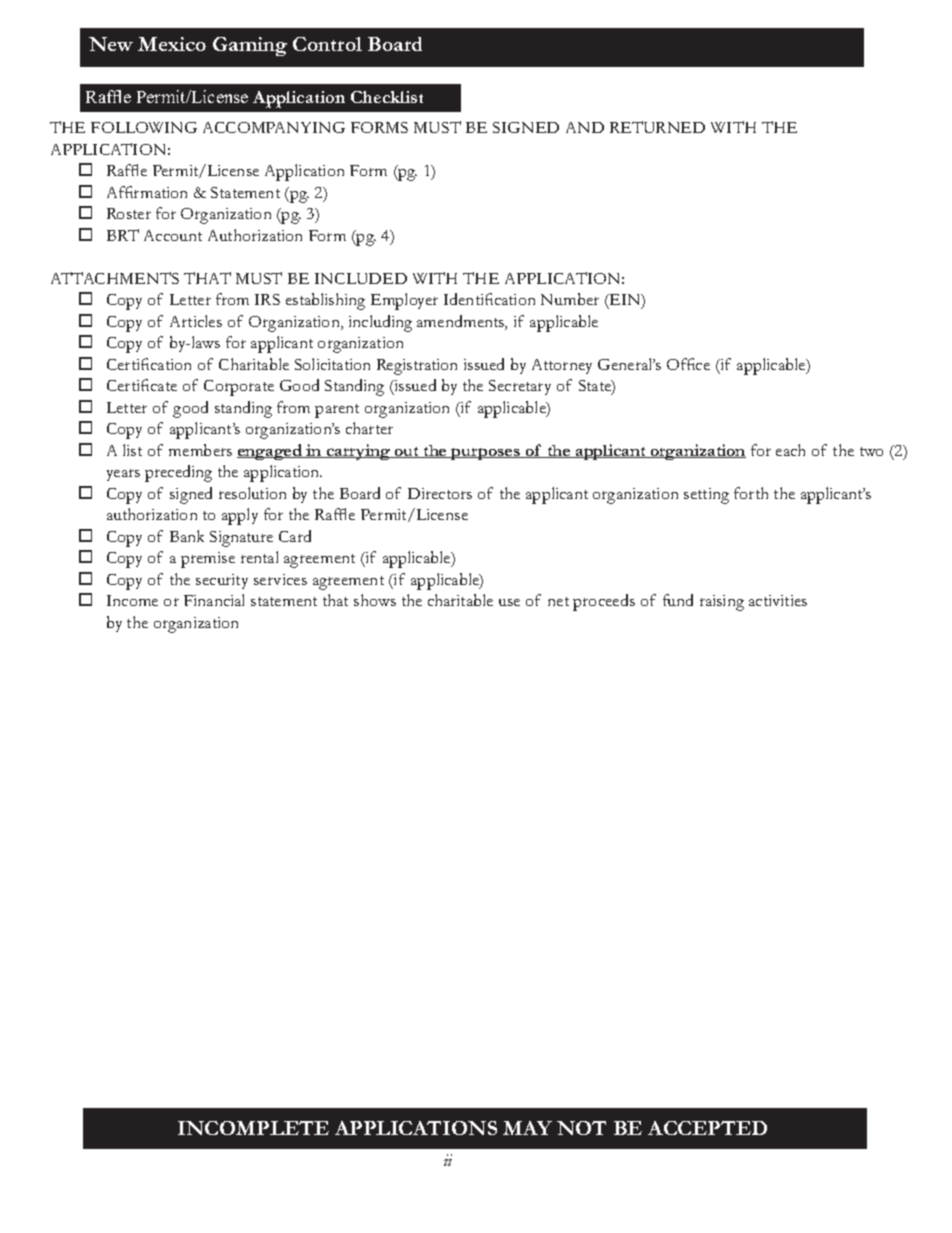  I want to click on preceding, so click(178, 473).
